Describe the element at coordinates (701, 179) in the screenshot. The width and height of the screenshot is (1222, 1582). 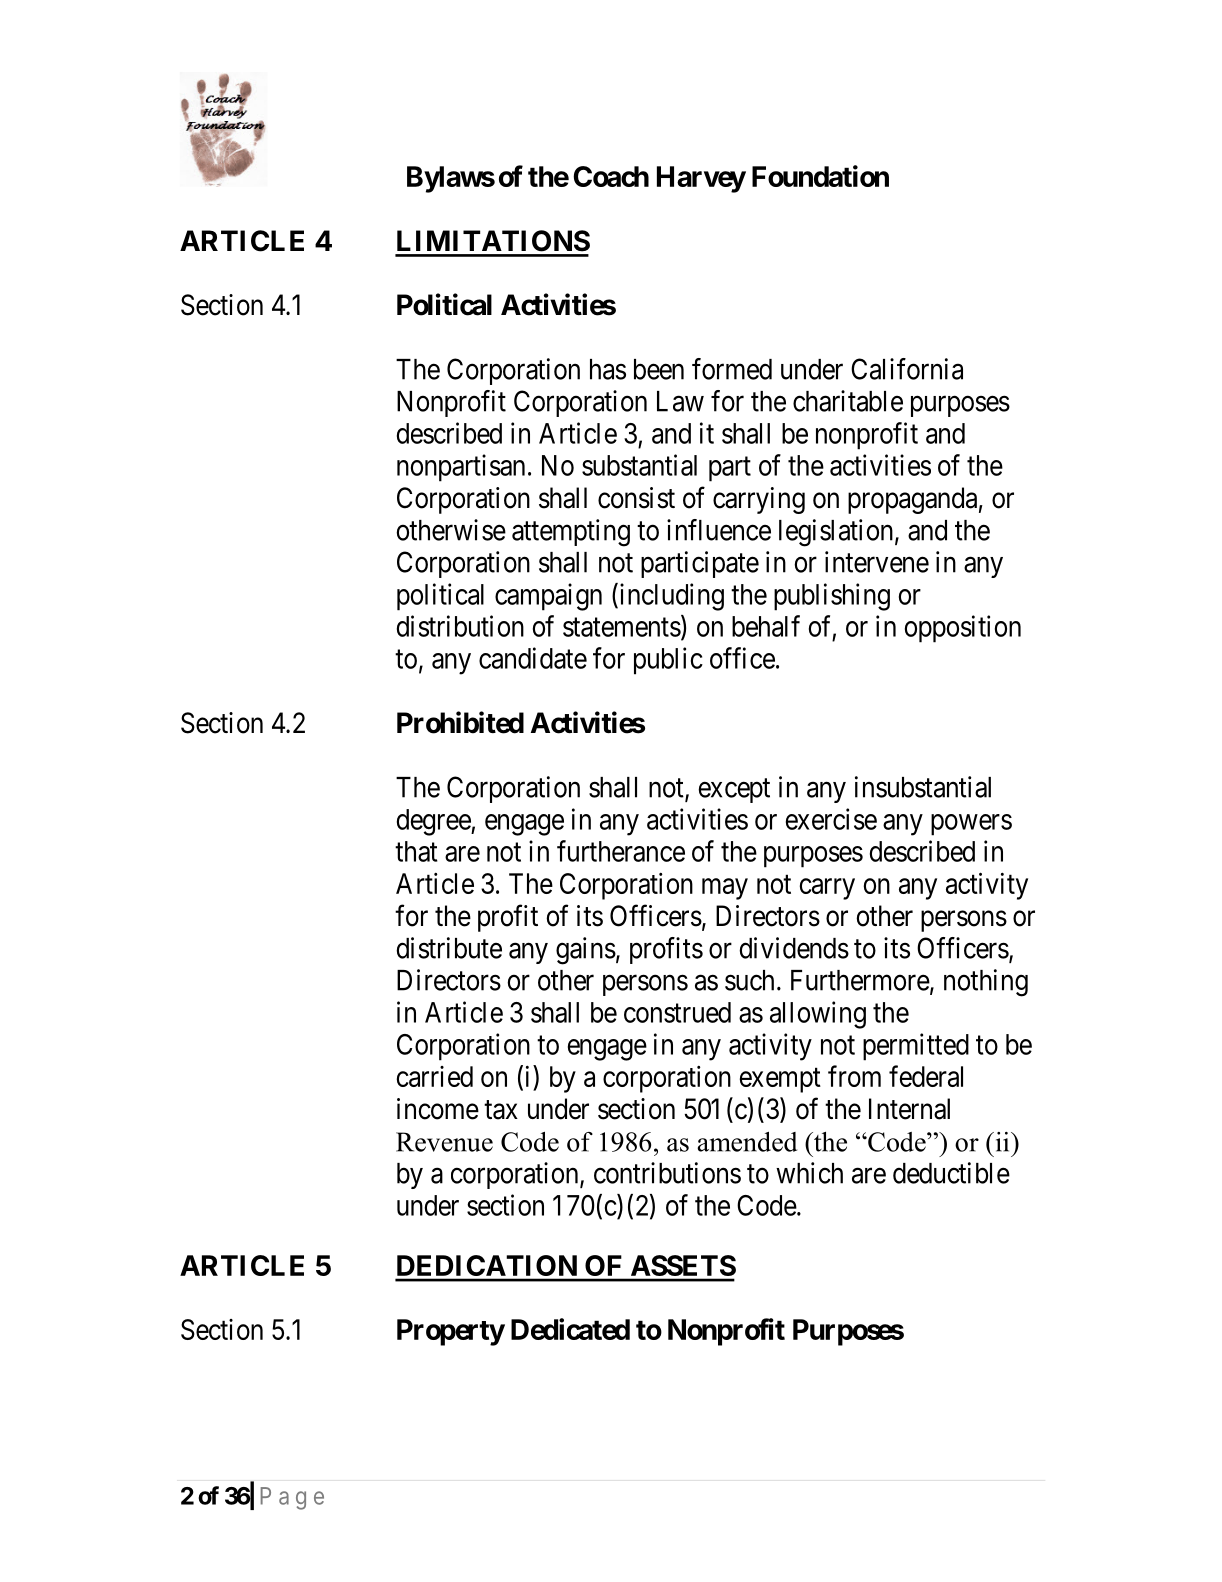
I see `Harvey` at that location.
